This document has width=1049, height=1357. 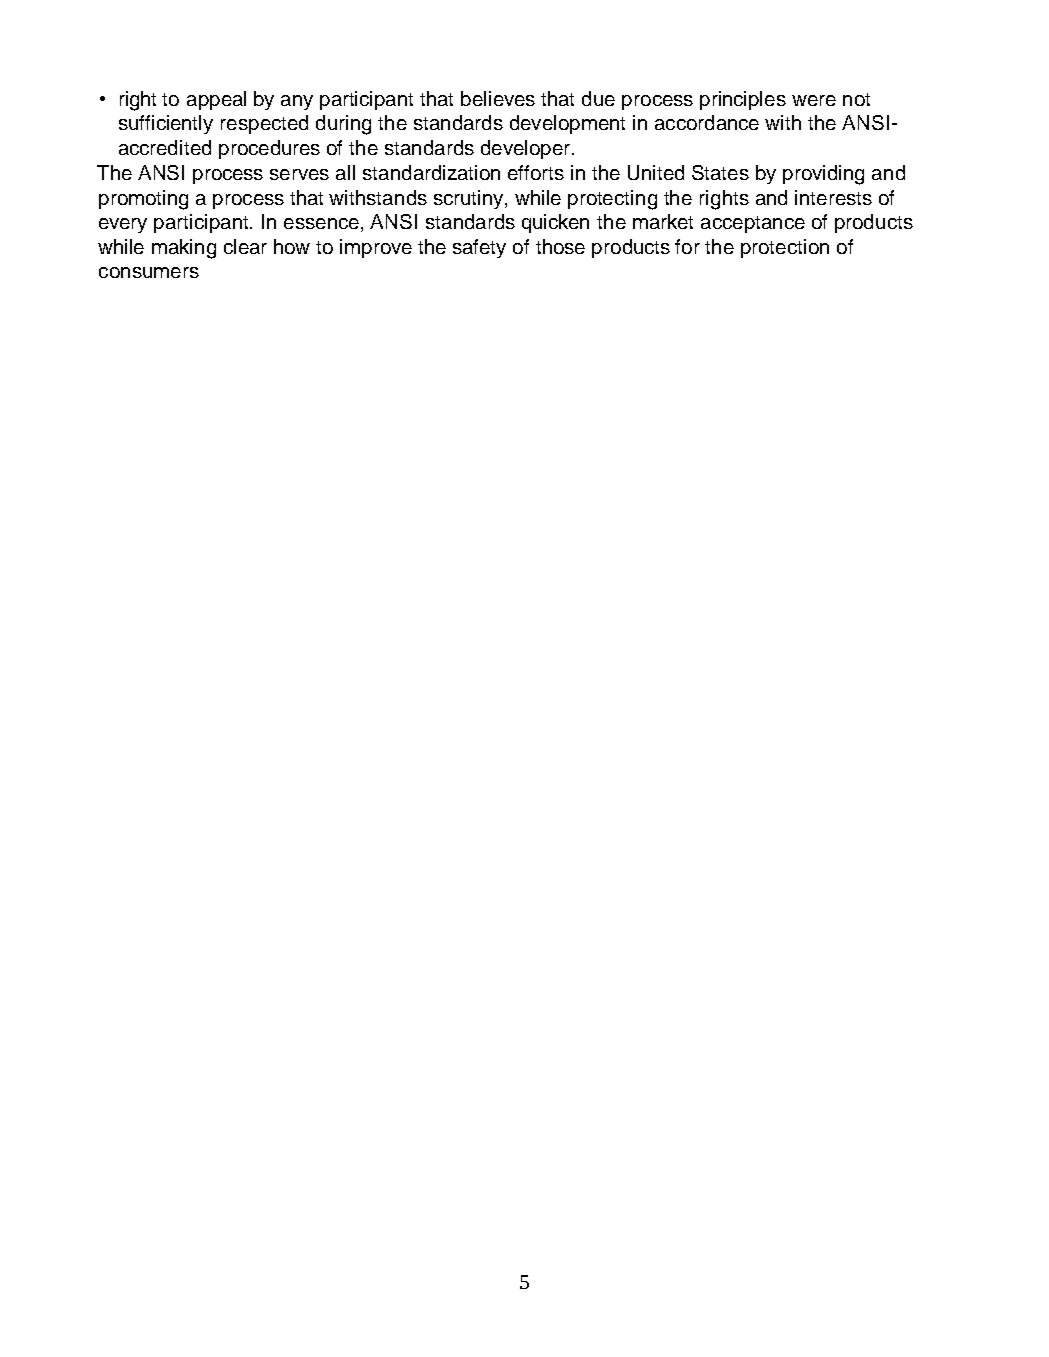 What do you see at coordinates (536, 172) in the document?
I see `efforts` at bounding box center [536, 172].
